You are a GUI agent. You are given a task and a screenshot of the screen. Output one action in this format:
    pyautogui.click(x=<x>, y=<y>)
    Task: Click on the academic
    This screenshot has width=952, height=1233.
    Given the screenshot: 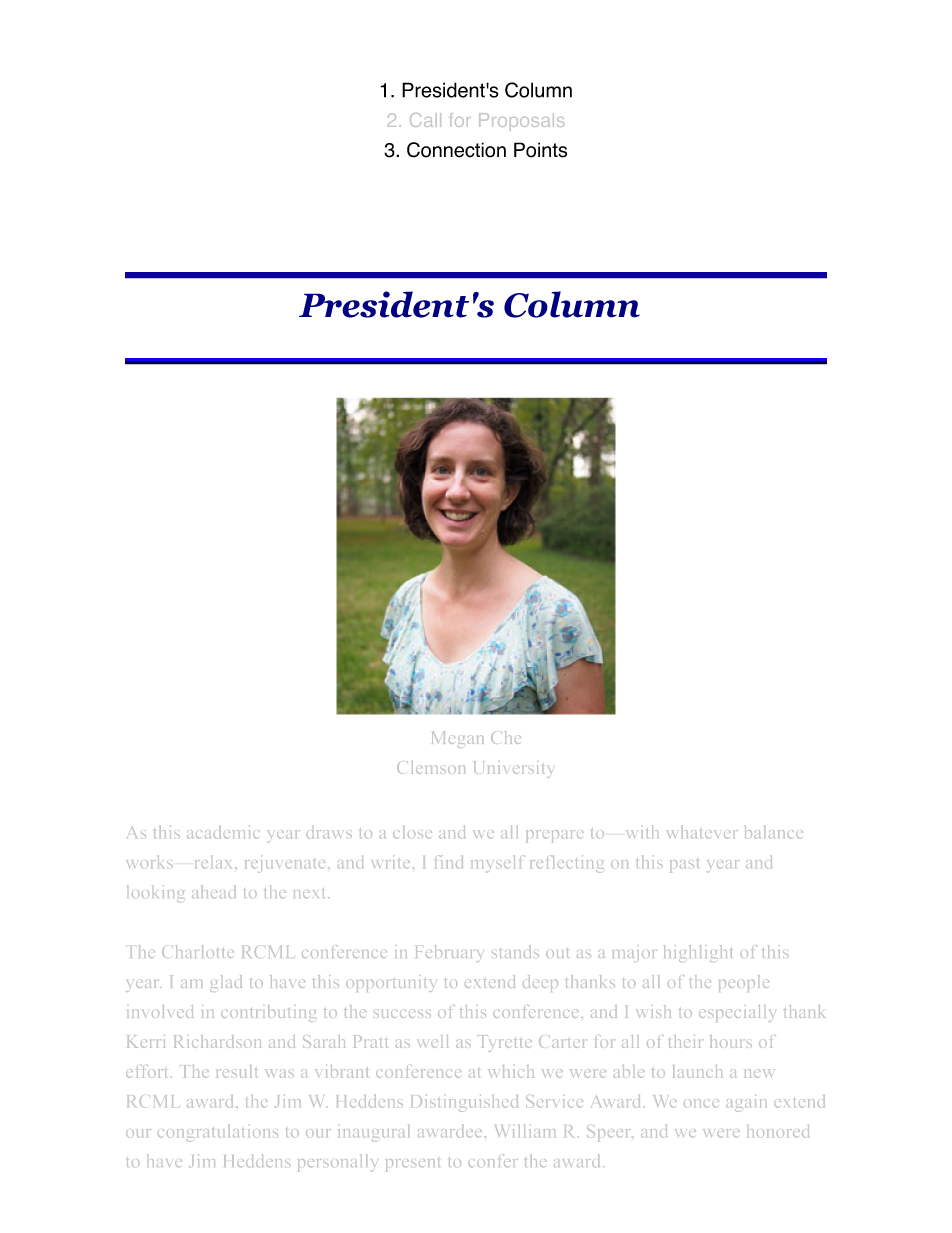 What is the action you would take?
    pyautogui.click(x=223, y=832)
